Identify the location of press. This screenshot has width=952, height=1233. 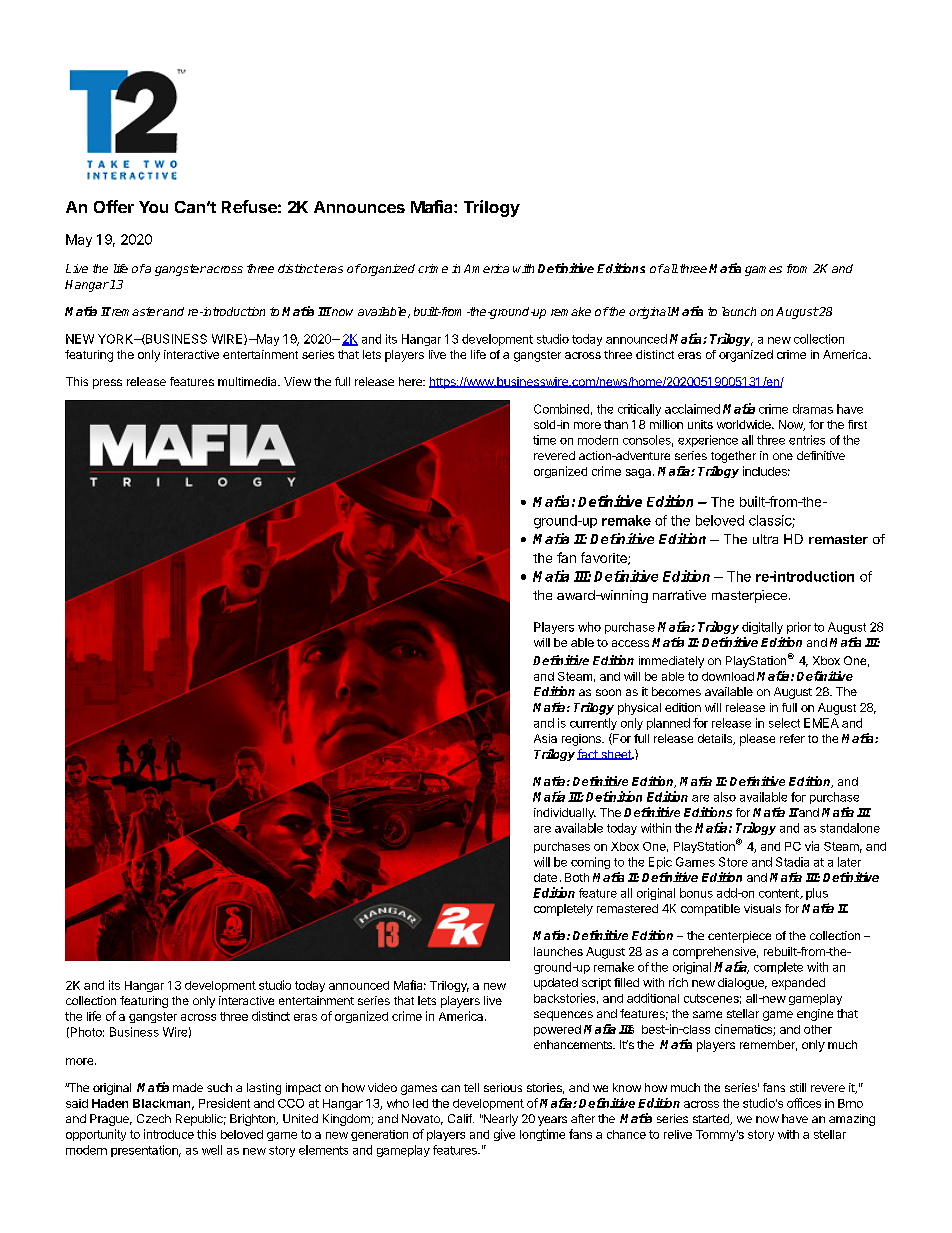
(107, 384).
